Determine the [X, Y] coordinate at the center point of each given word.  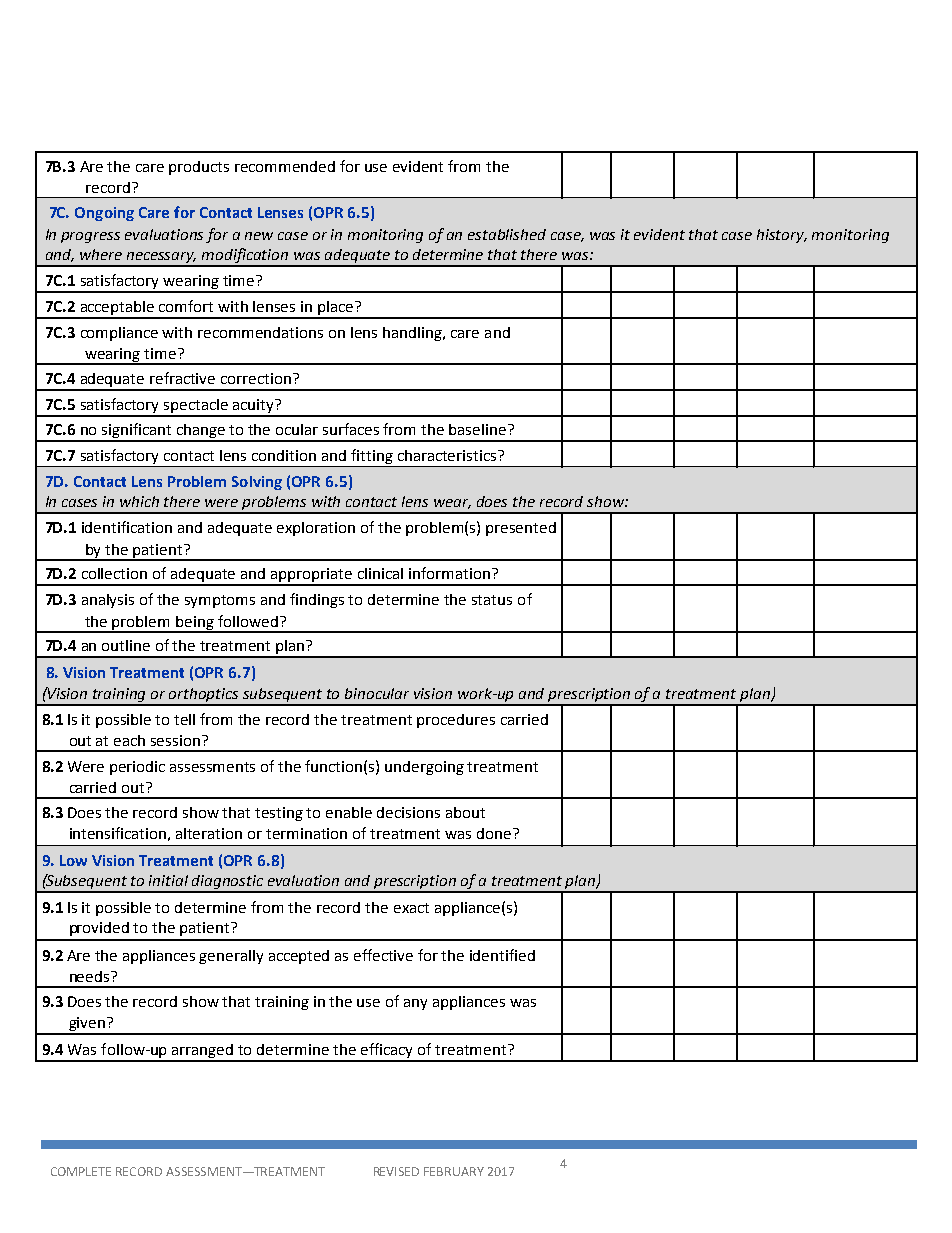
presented [521, 529]
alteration [209, 833]
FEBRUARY [454, 1171]
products [199, 168]
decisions [408, 812]
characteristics [448, 455]
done [495, 833]
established [507, 234]
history [782, 236]
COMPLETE [81, 1171]
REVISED [396, 1171]
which [139, 501]
